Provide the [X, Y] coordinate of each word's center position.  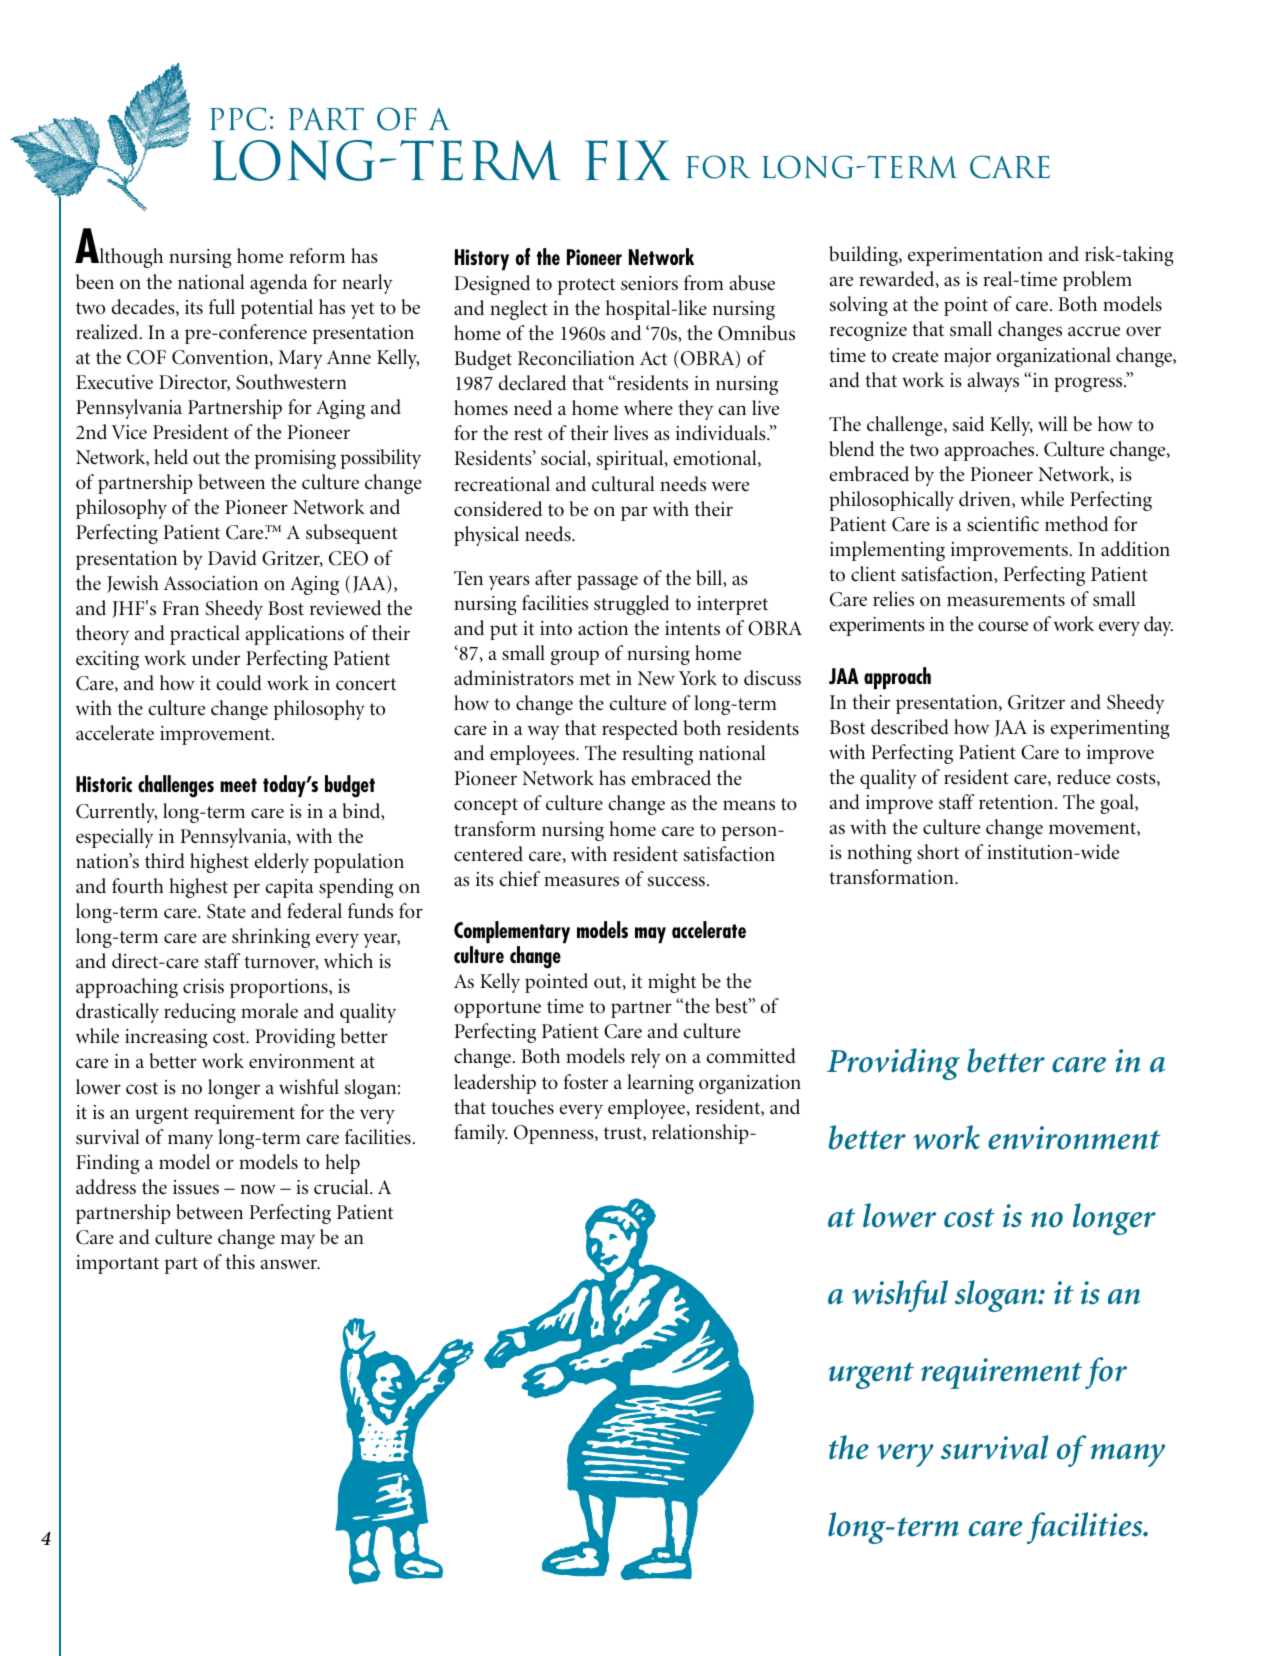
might [672, 983]
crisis [203, 986]
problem [1097, 281]
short [938, 852]
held [171, 457]
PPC [238, 119]
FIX [627, 160]
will [1053, 423]
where [648, 408]
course [1003, 626]
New [656, 678]
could [239, 683]
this [240, 1262]
